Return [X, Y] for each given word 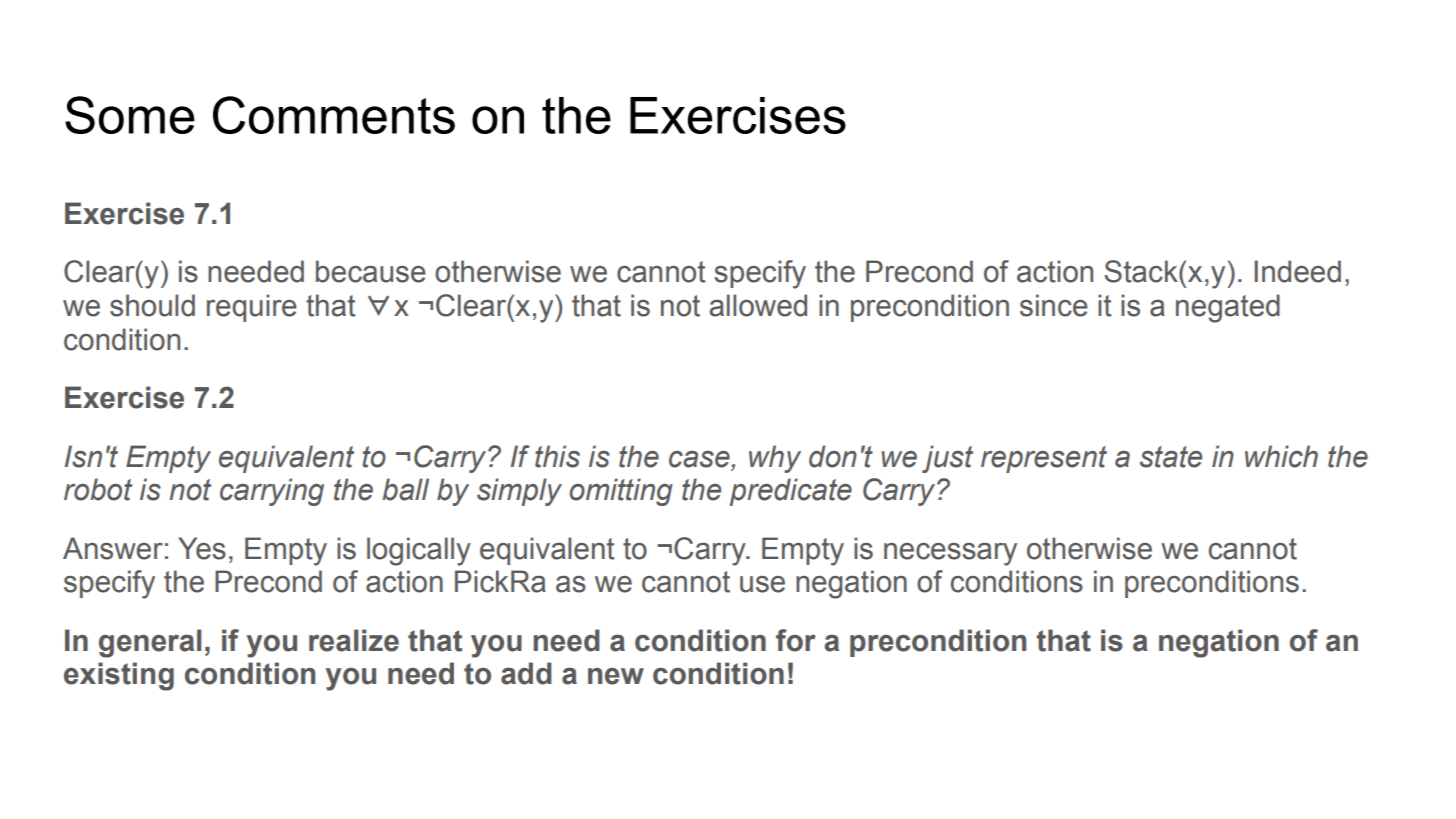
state [1171, 457]
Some [130, 115]
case [700, 459]
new [616, 676]
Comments [334, 115]
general [150, 643]
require [252, 308]
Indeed [1297, 271]
